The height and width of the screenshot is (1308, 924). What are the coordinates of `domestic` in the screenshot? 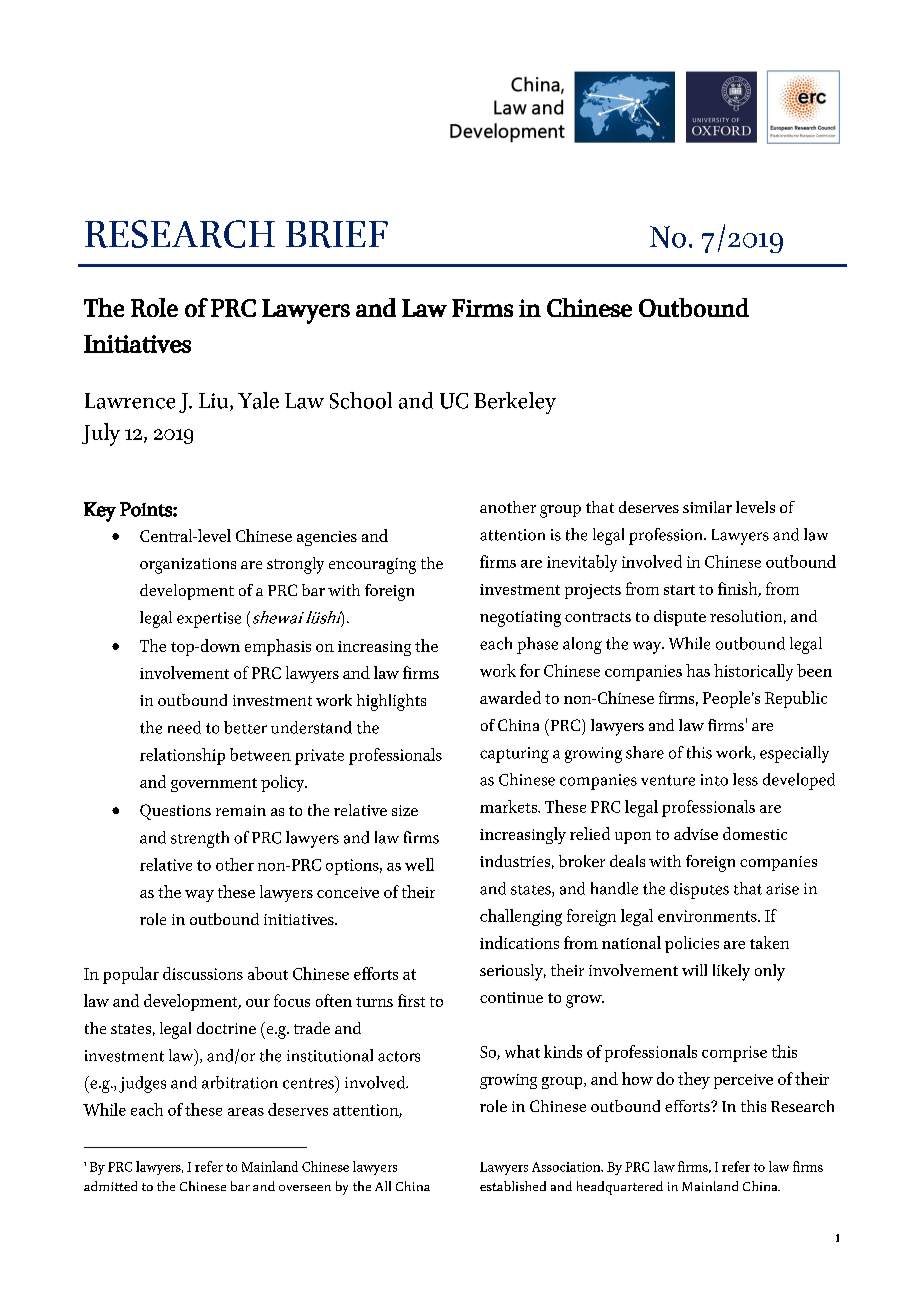 It's located at (755, 833).
